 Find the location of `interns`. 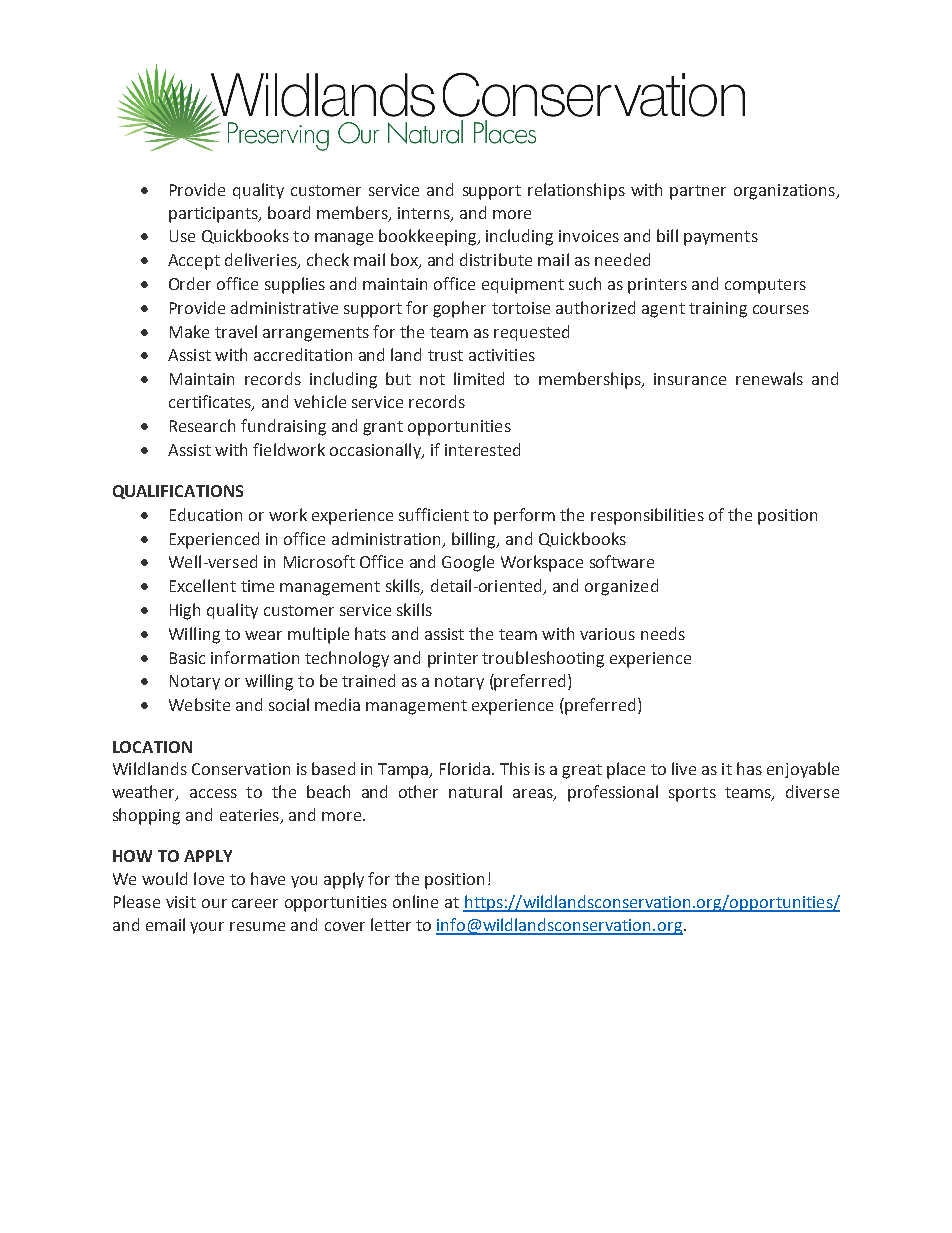

interns is located at coordinates (425, 214).
